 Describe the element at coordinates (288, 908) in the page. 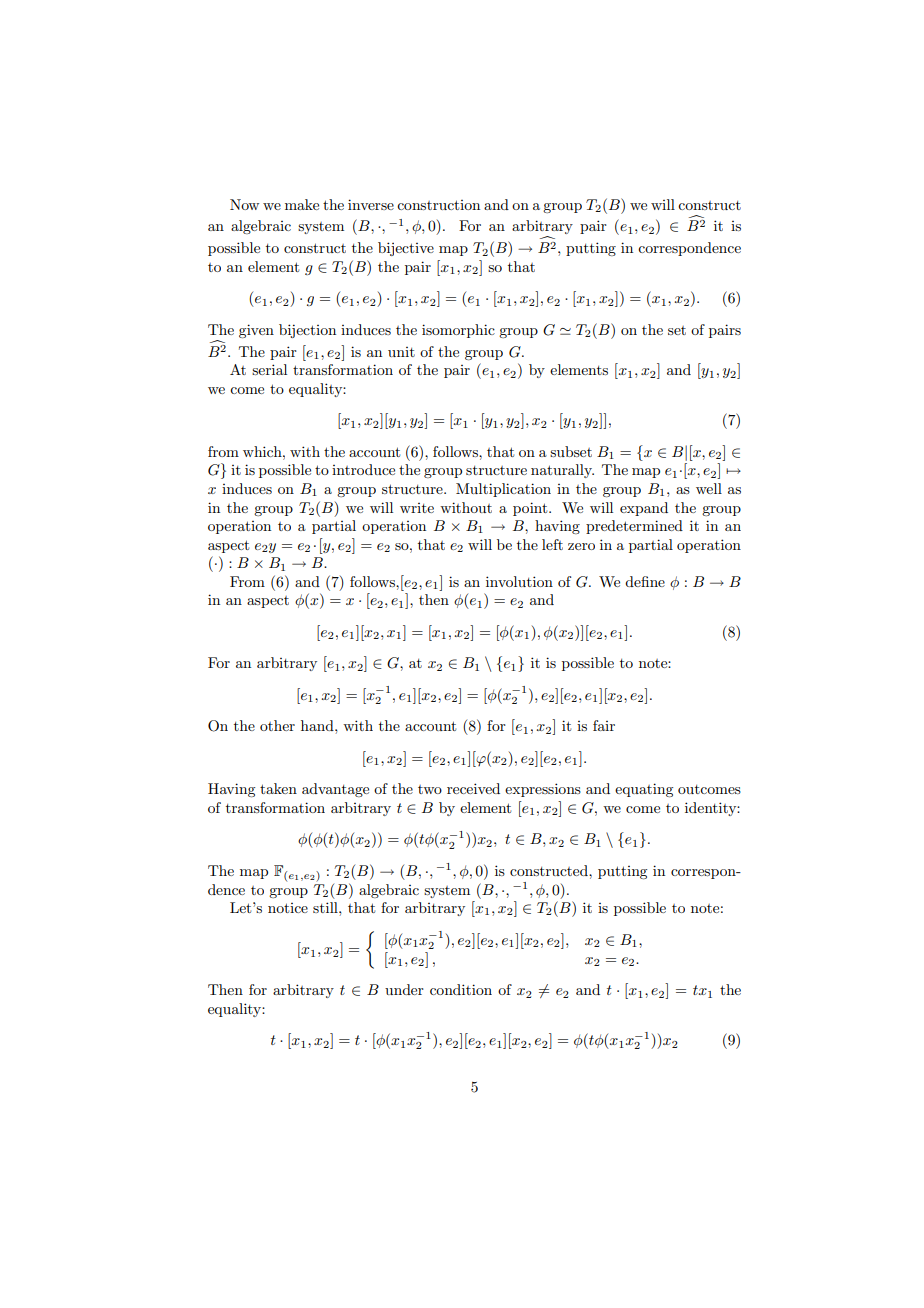

I see `notice` at that location.
